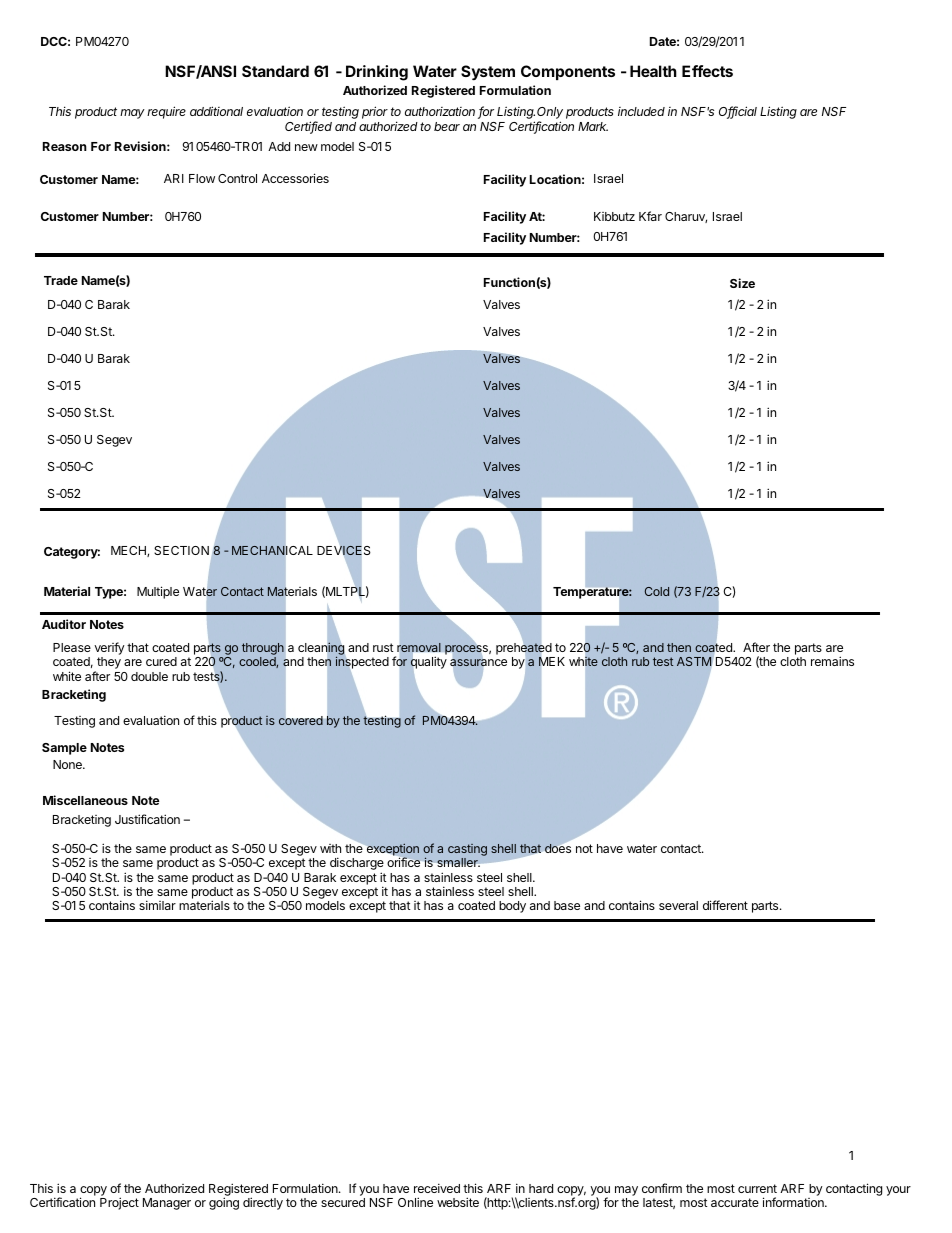 The image size is (952, 1233). Describe the element at coordinates (166, 112) in the document. I see `require` at that location.
